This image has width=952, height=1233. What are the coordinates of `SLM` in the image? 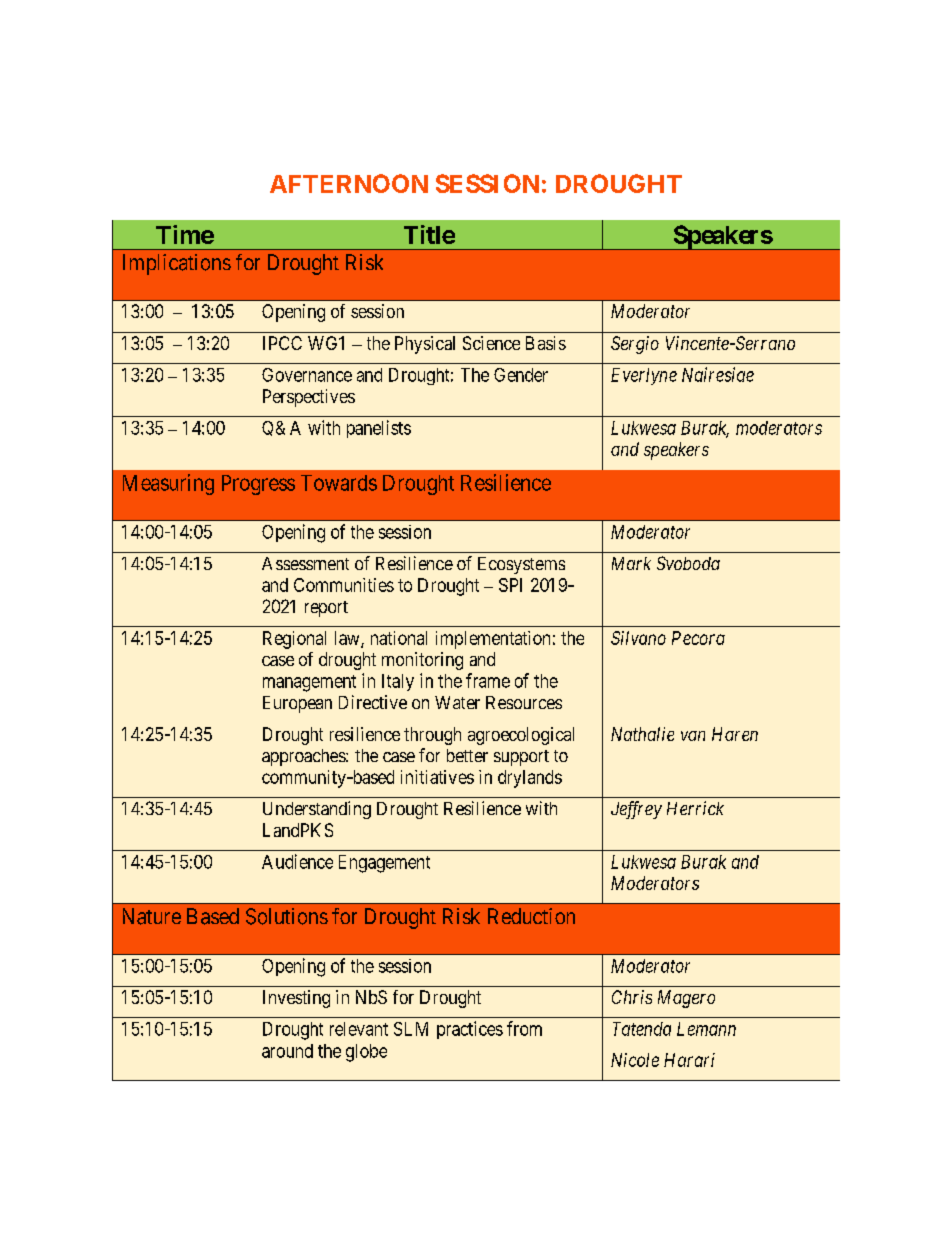 It's located at (411, 1029).
